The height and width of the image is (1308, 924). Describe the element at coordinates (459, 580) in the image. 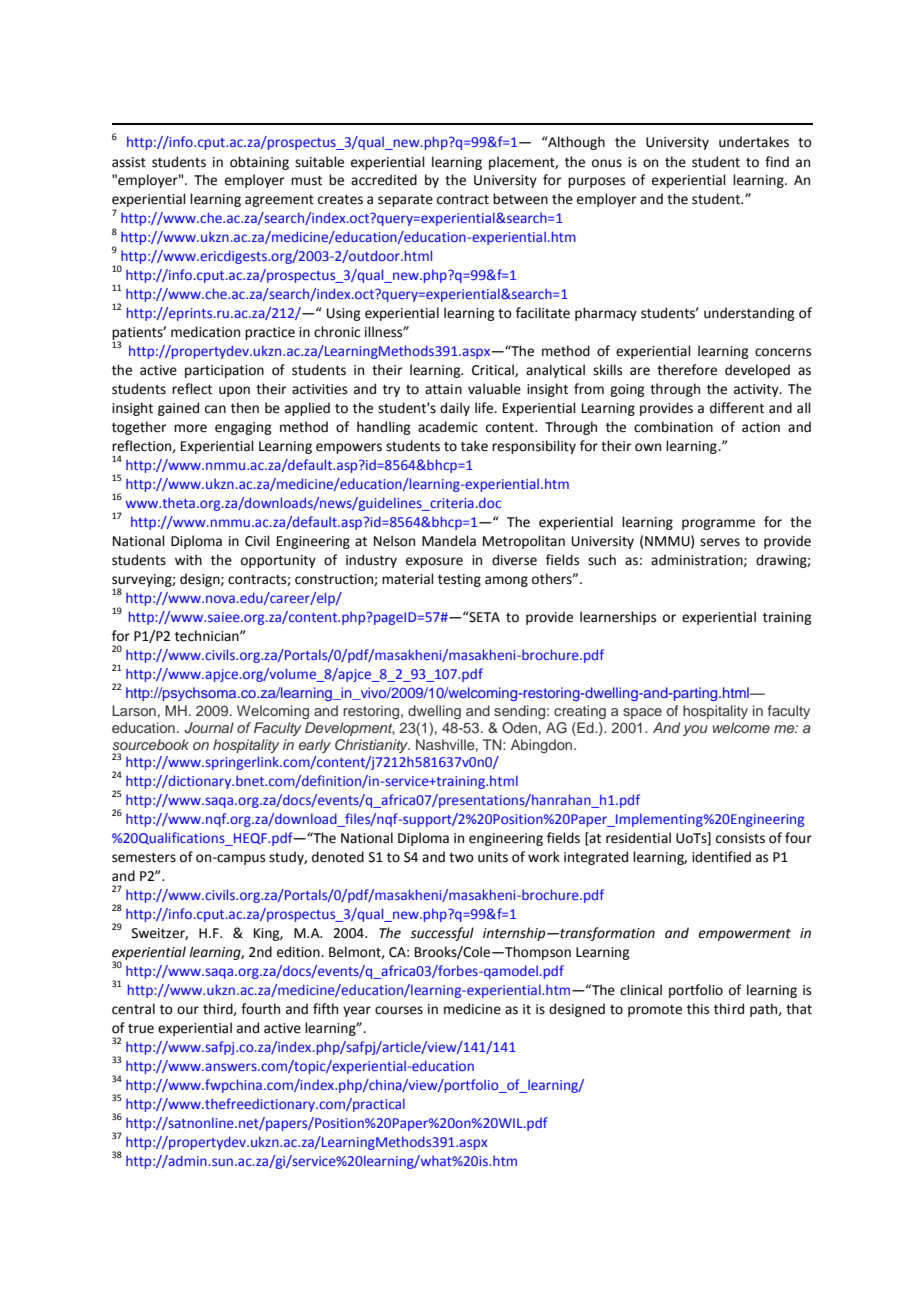

I see `testing` at that location.
